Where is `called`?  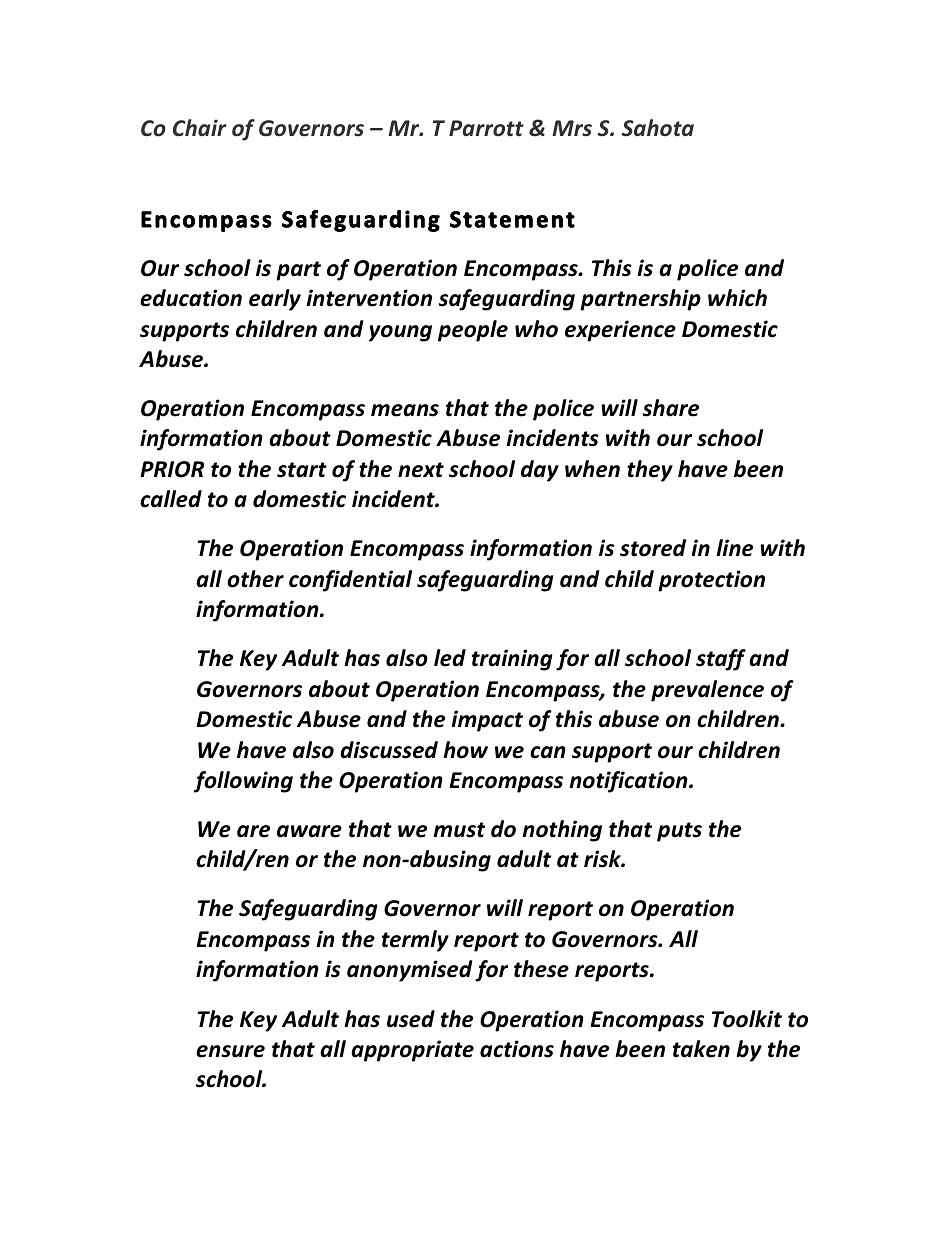
called is located at coordinates (171, 499).
